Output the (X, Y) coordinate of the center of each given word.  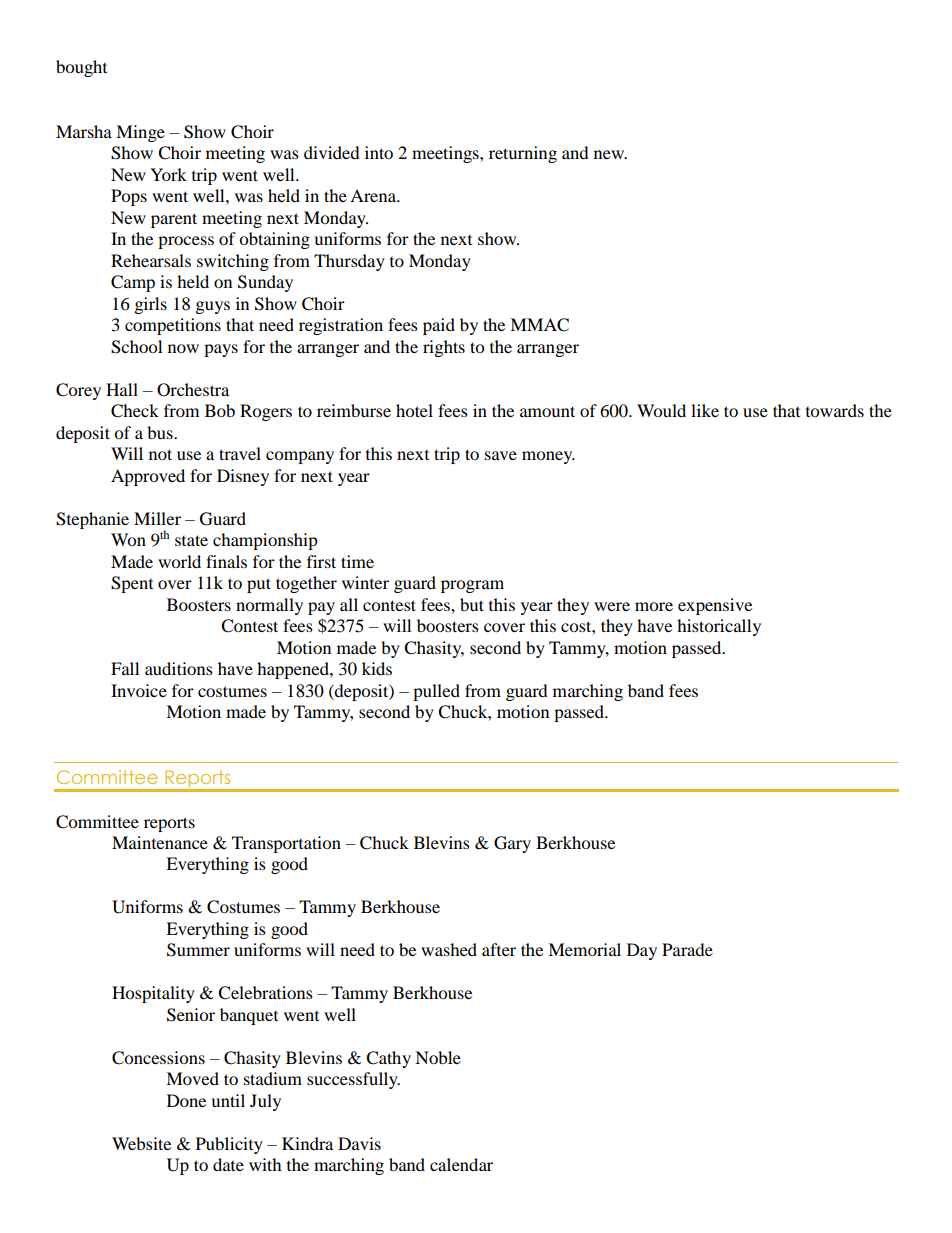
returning (523, 154)
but (472, 604)
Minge (140, 133)
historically (719, 627)
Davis (359, 1143)
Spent (132, 584)
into (379, 152)
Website (141, 1143)
